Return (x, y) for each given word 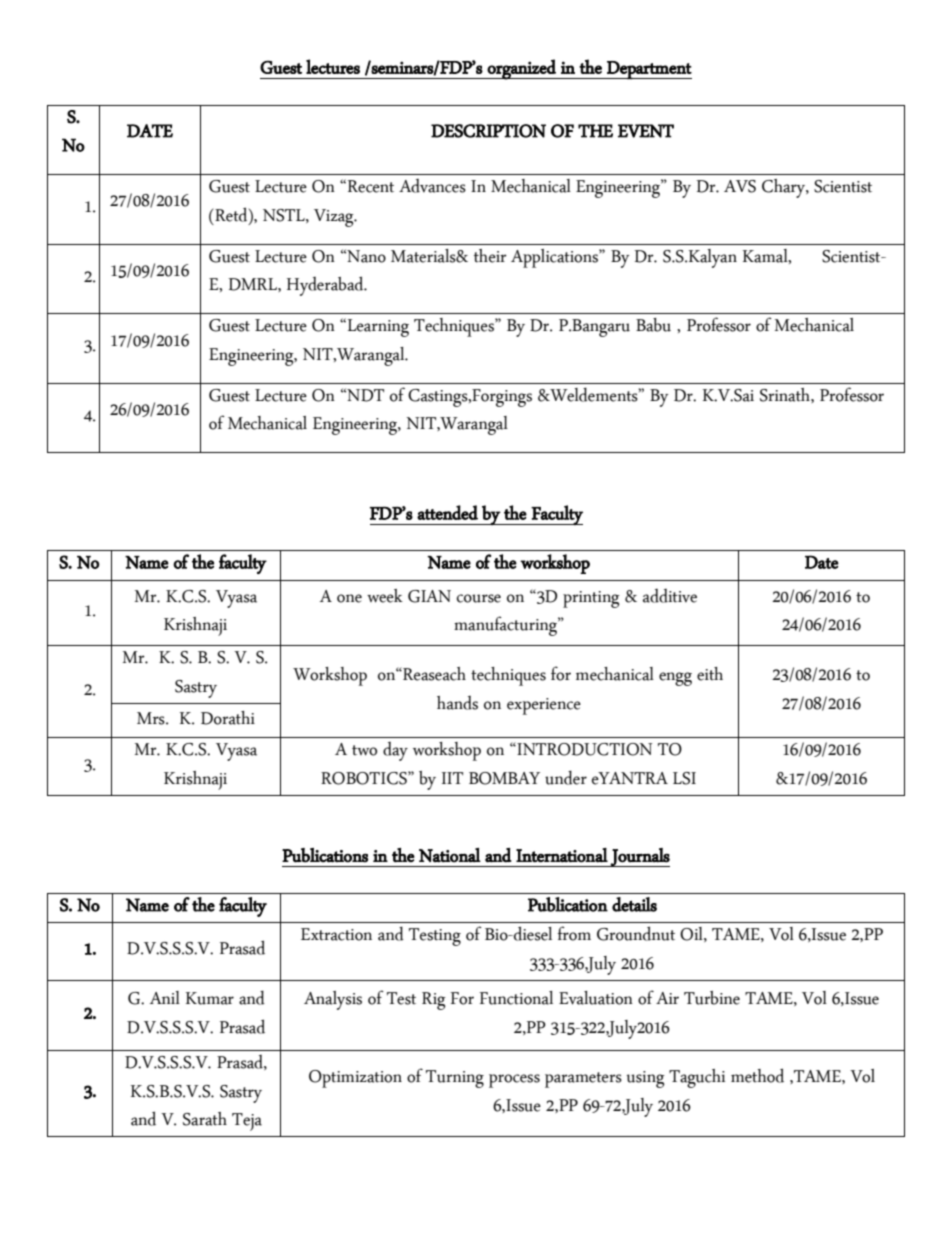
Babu (653, 325)
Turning (455, 1079)
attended (447, 512)
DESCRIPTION (488, 131)
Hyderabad (326, 286)
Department (648, 70)
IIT (452, 778)
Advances (432, 186)
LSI (684, 778)
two (364, 750)
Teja (247, 1122)
